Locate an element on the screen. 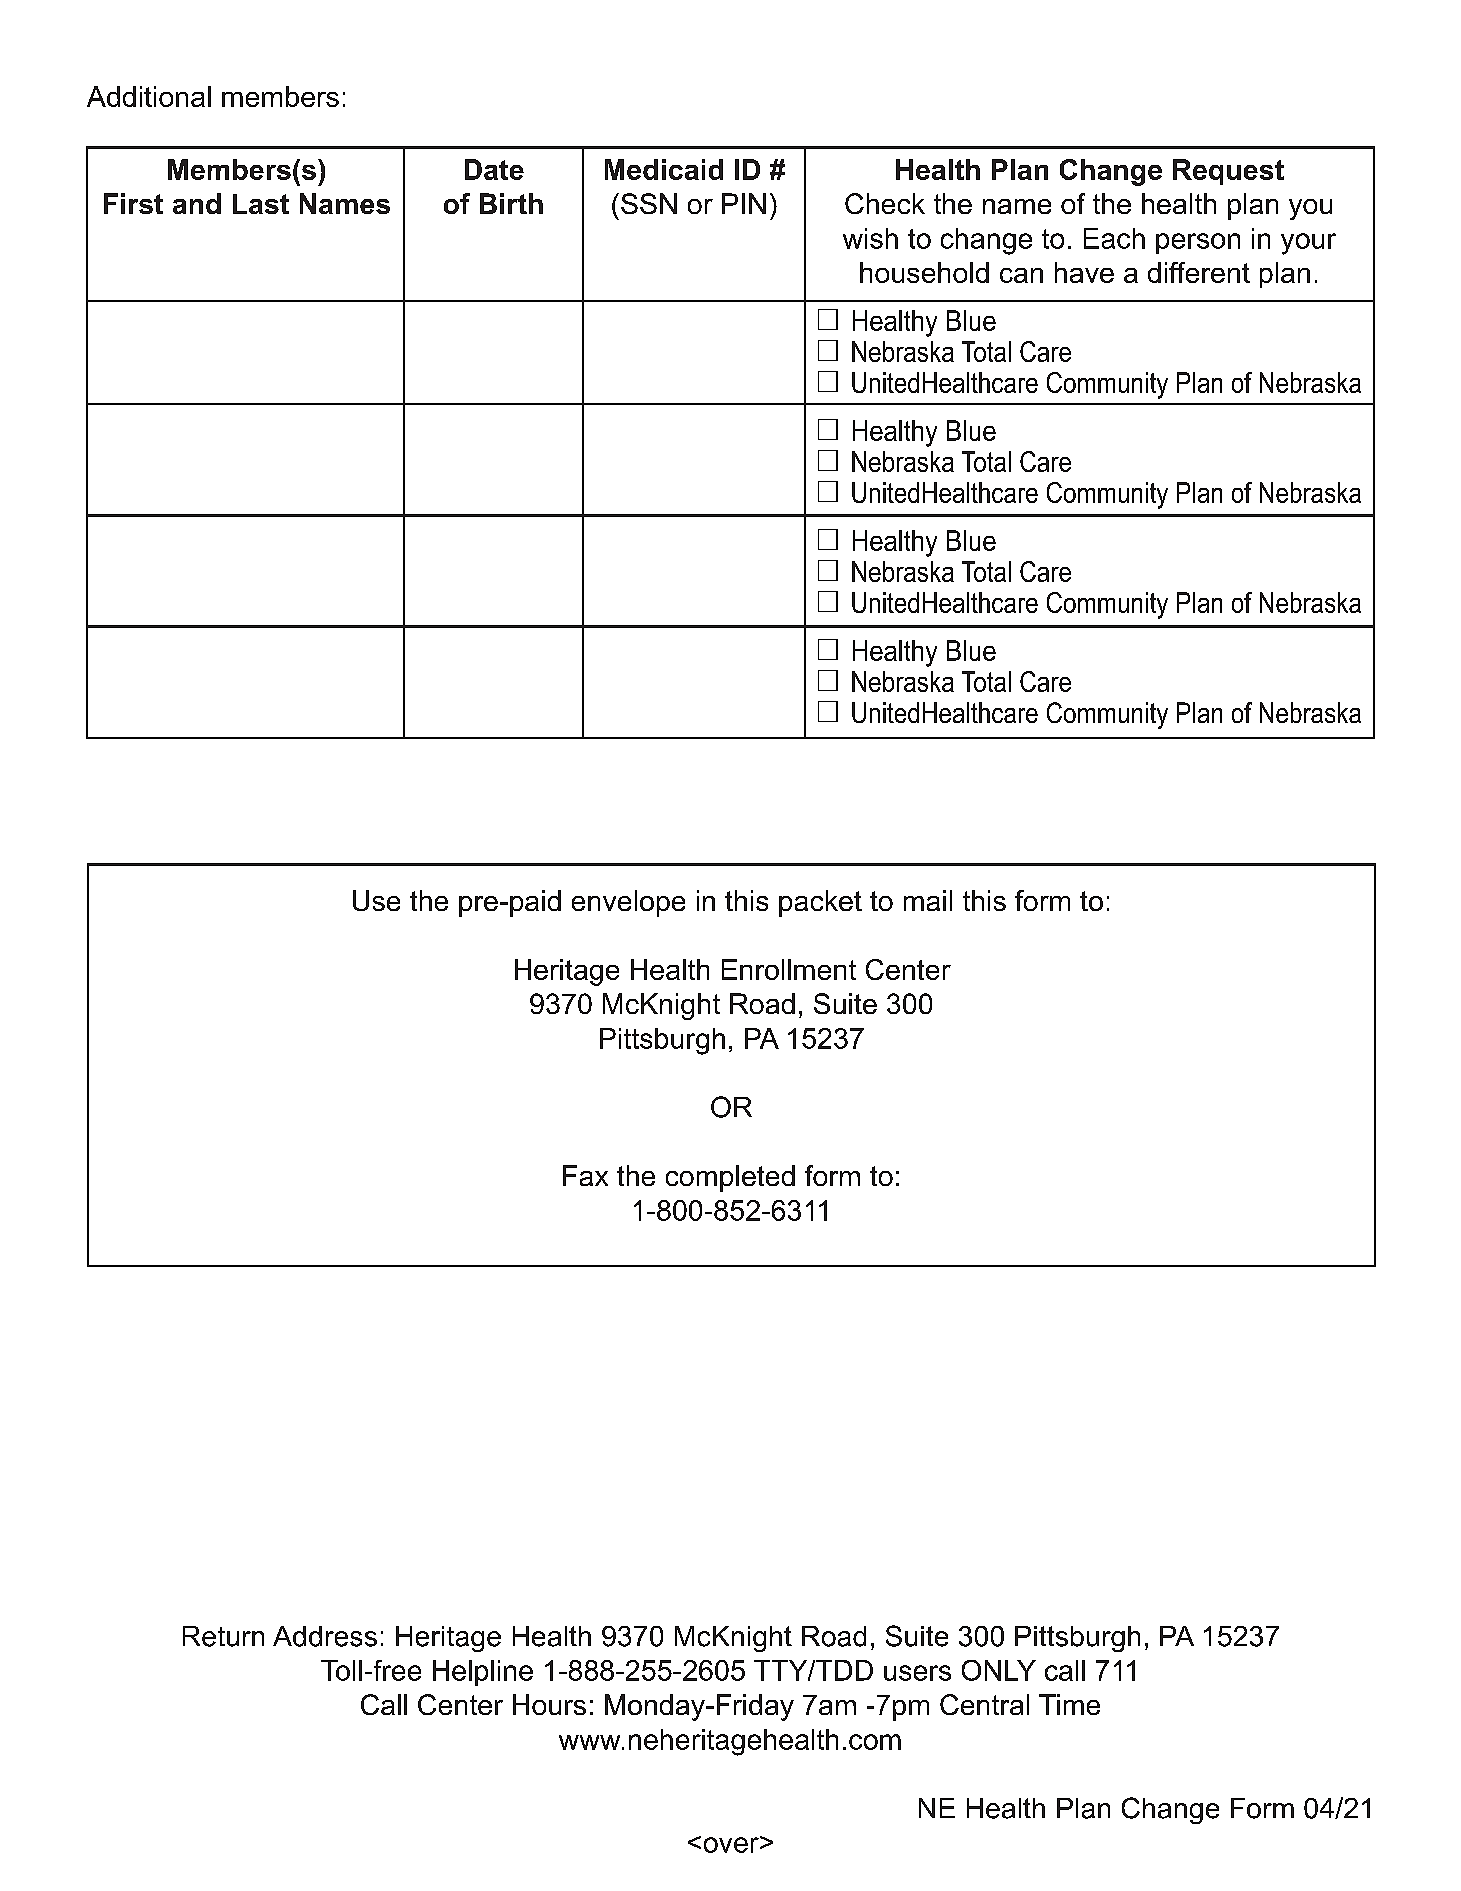 The image size is (1461, 1891). Last is located at coordinates (261, 204).
